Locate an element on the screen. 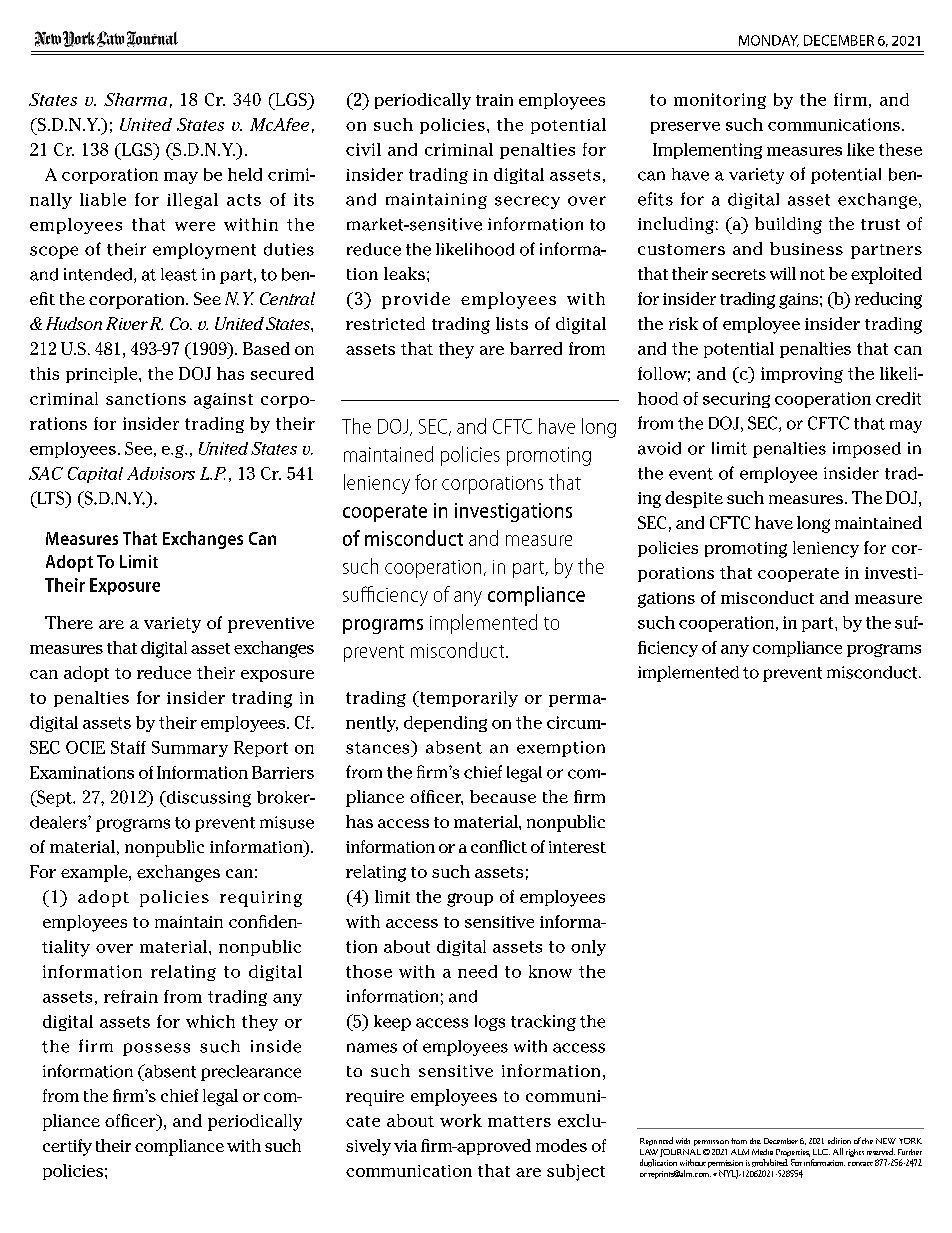 The image size is (952, 1233). certify is located at coordinates (67, 1147).
